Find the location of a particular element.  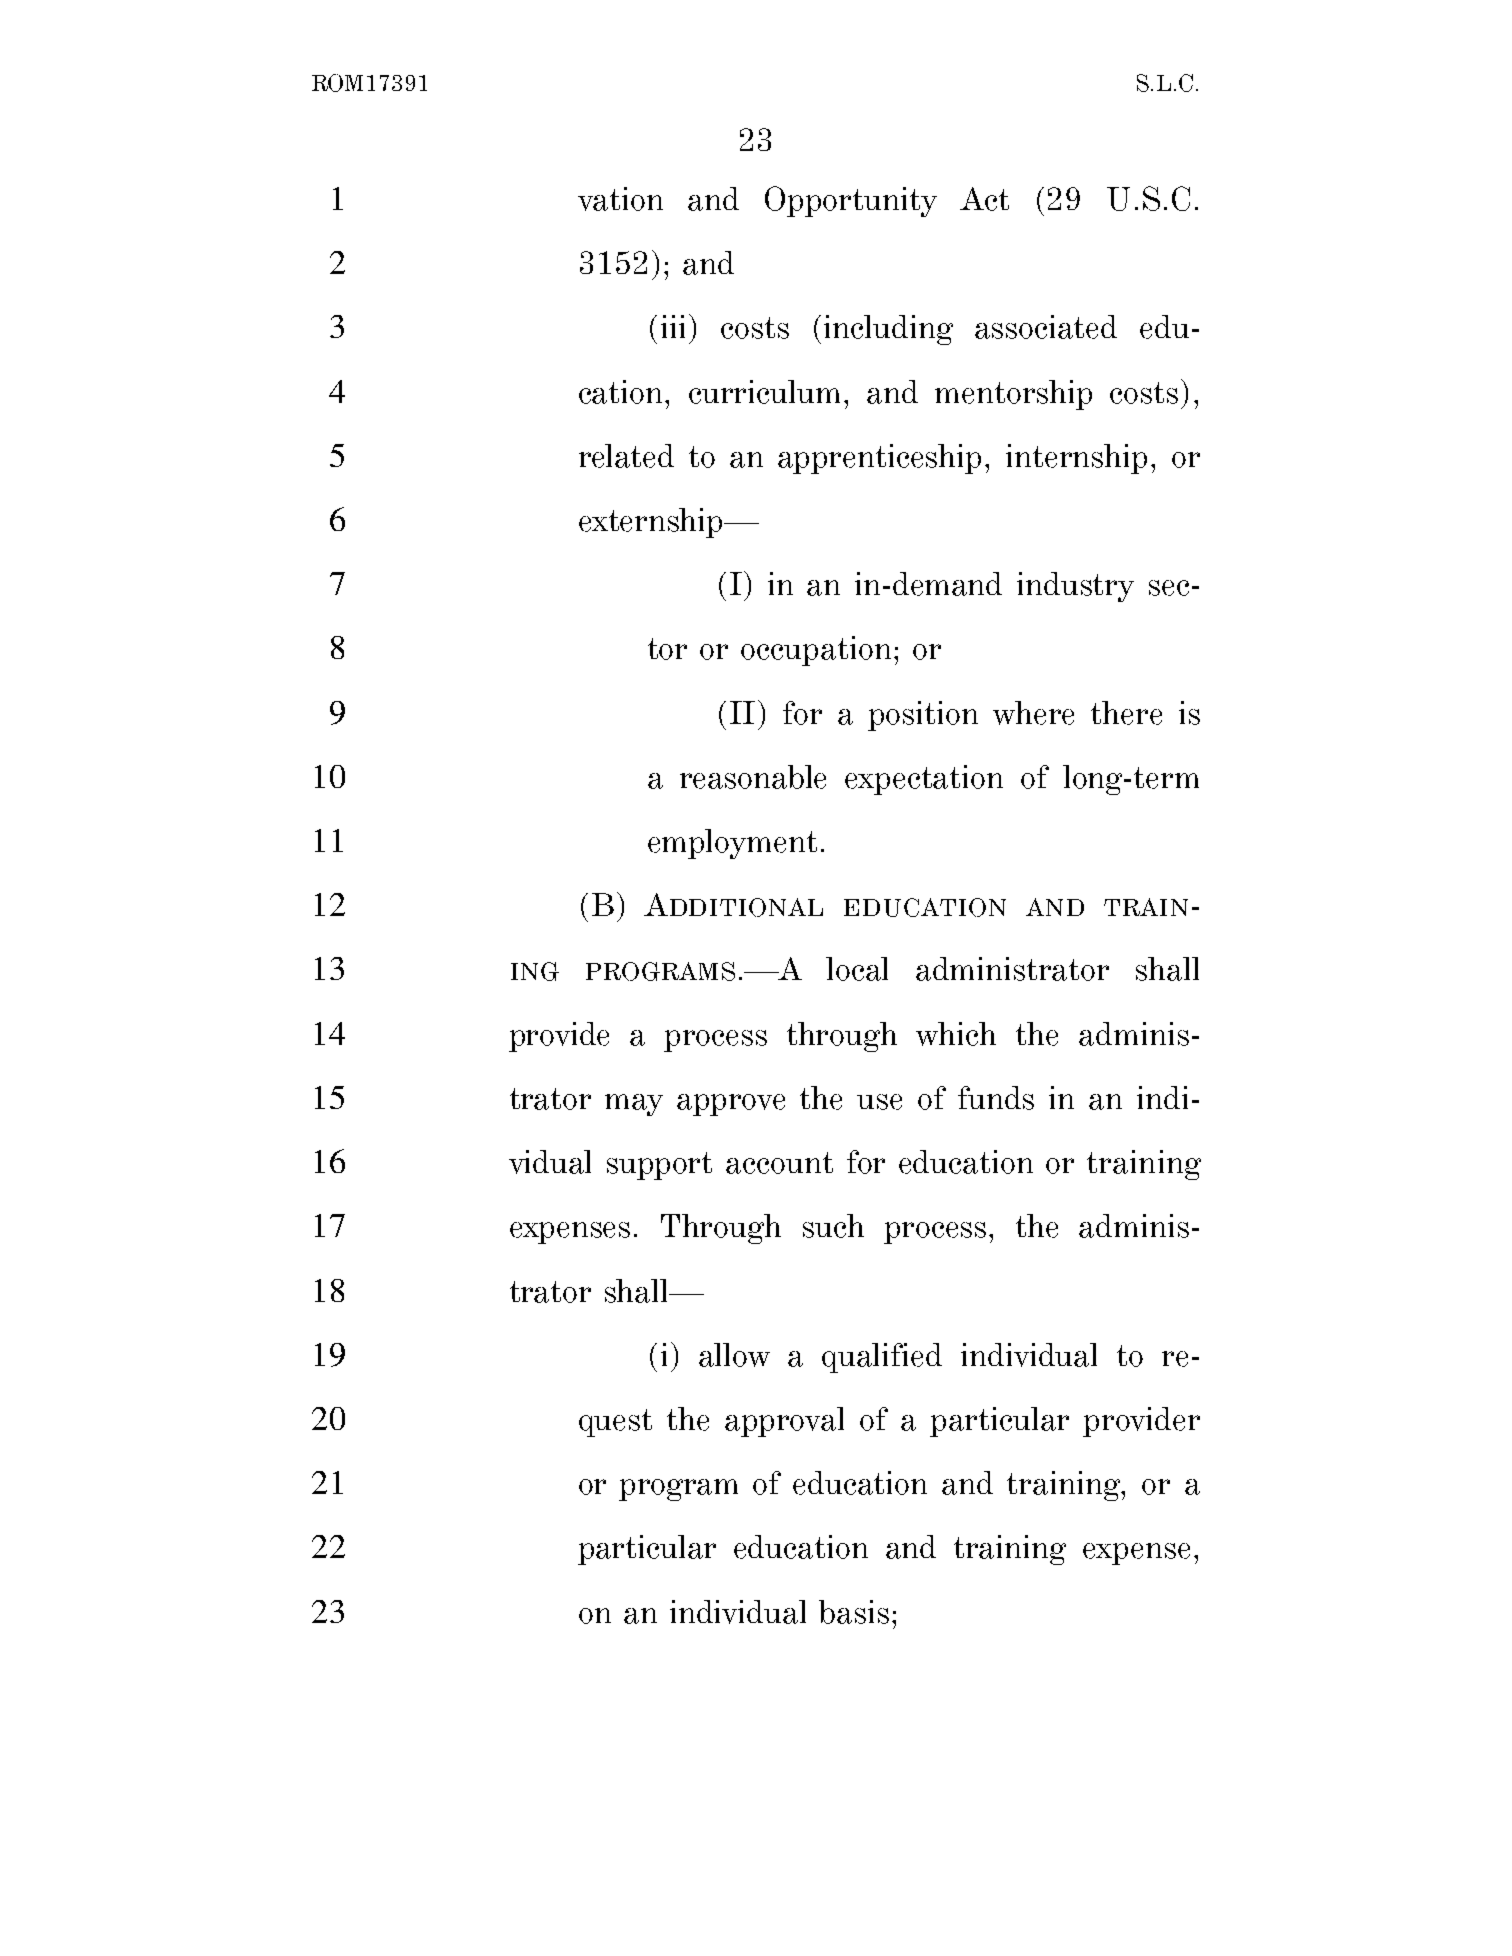

associated is located at coordinates (1046, 327).
